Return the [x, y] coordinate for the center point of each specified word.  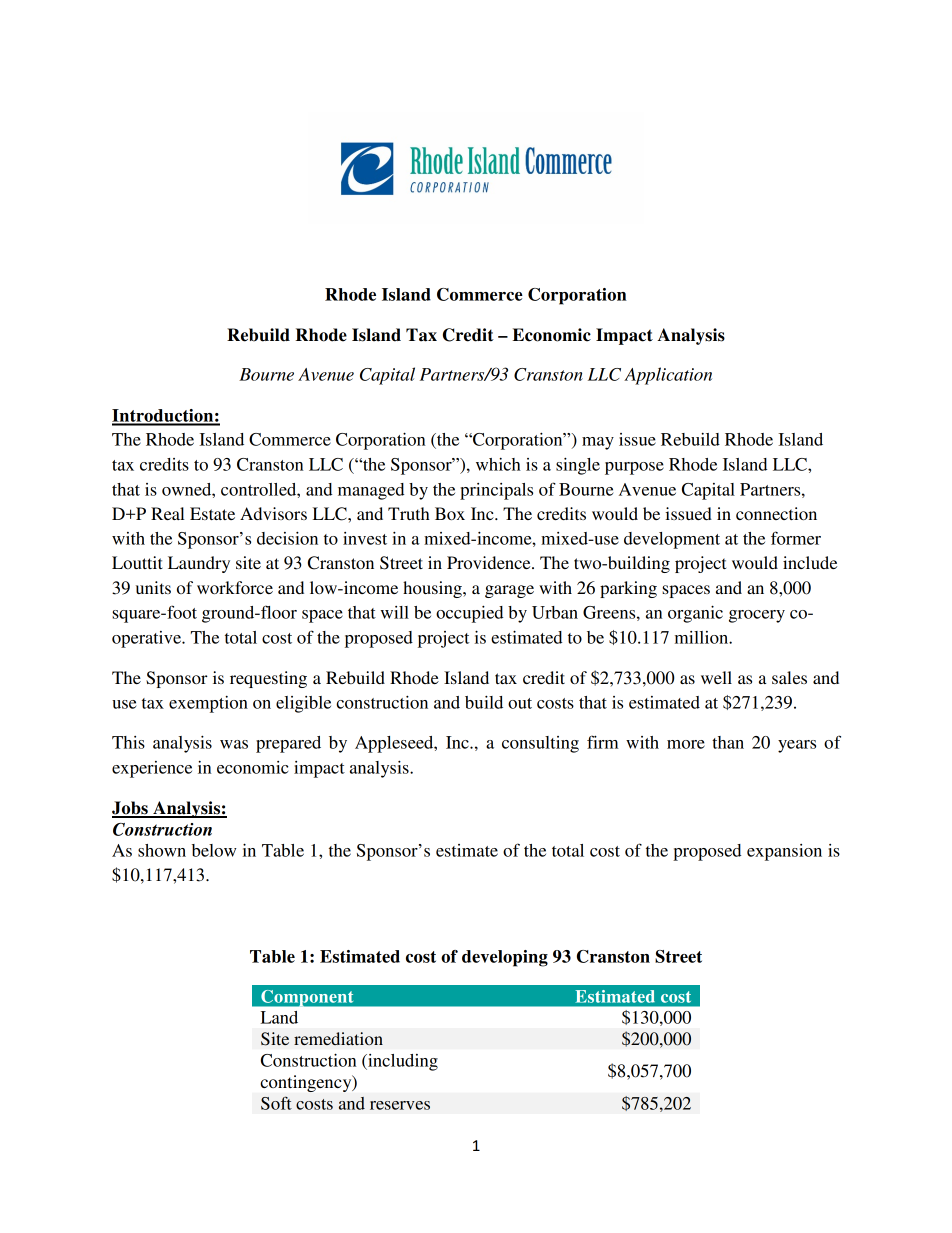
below [214, 850]
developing [505, 958]
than [728, 742]
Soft [276, 1103]
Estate [212, 513]
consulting [540, 744]
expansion [784, 852]
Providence [490, 562]
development [672, 540]
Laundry [199, 564]
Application [668, 376]
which [498, 464]
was [234, 744]
